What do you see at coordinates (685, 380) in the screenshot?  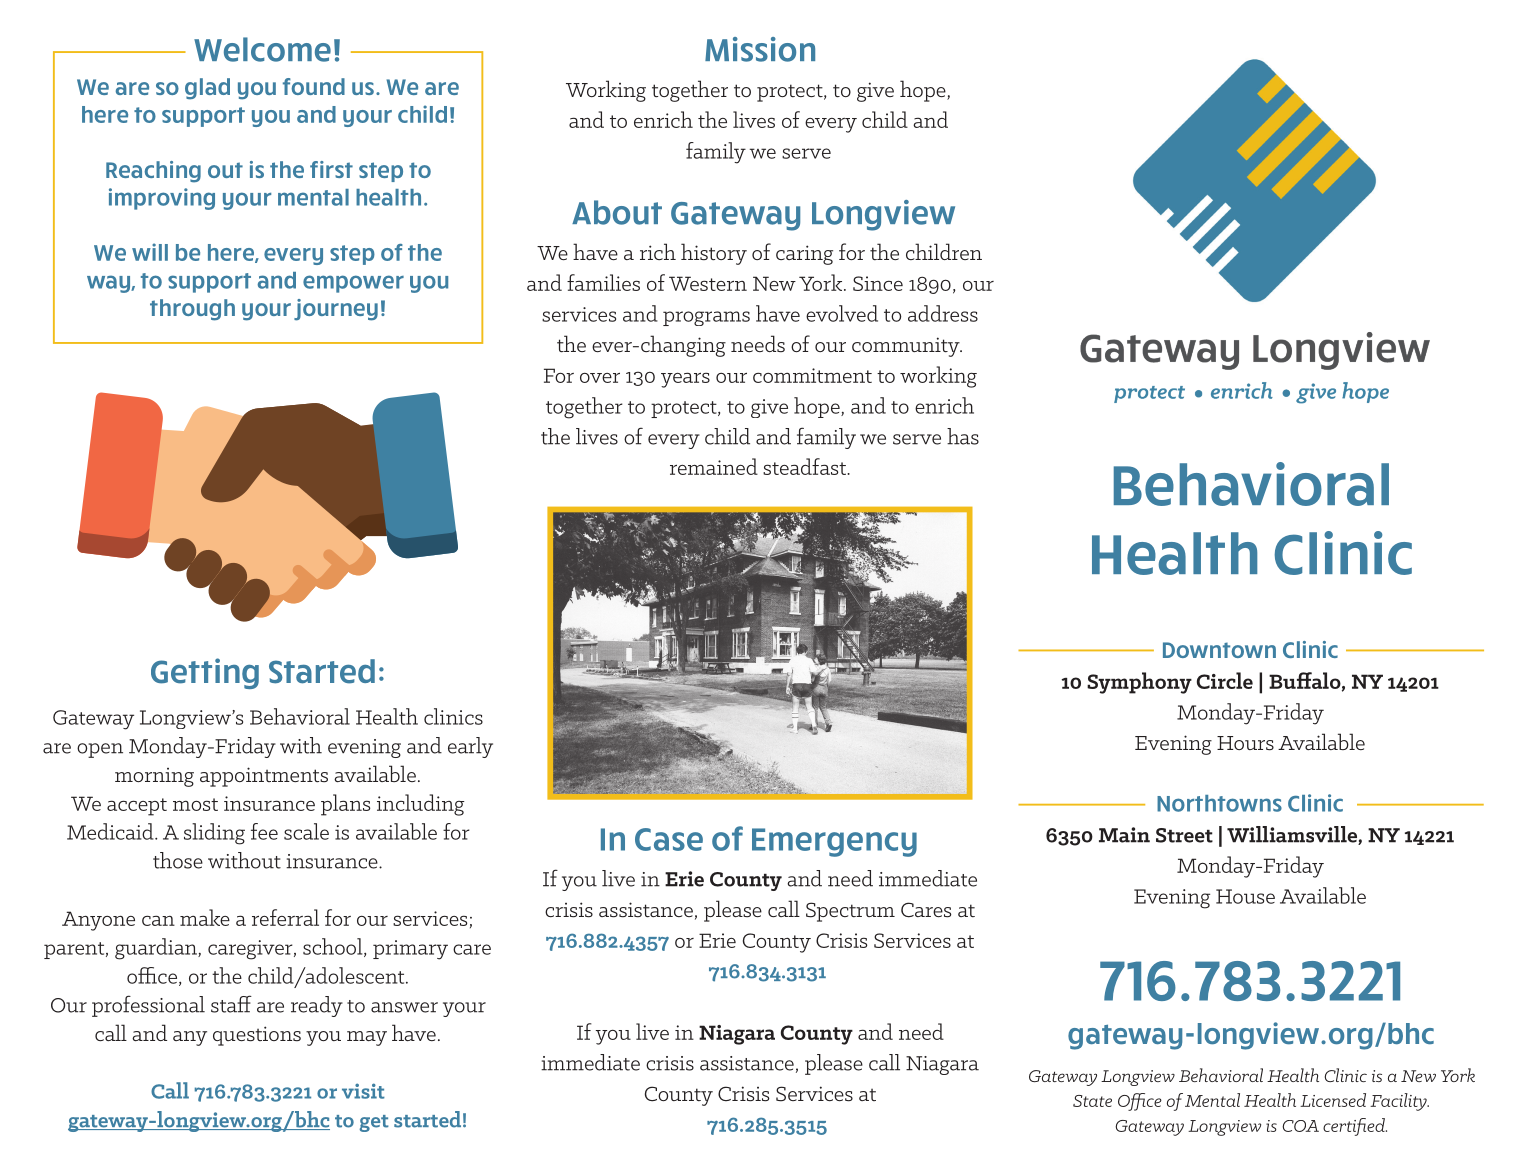 I see `years` at bounding box center [685, 380].
